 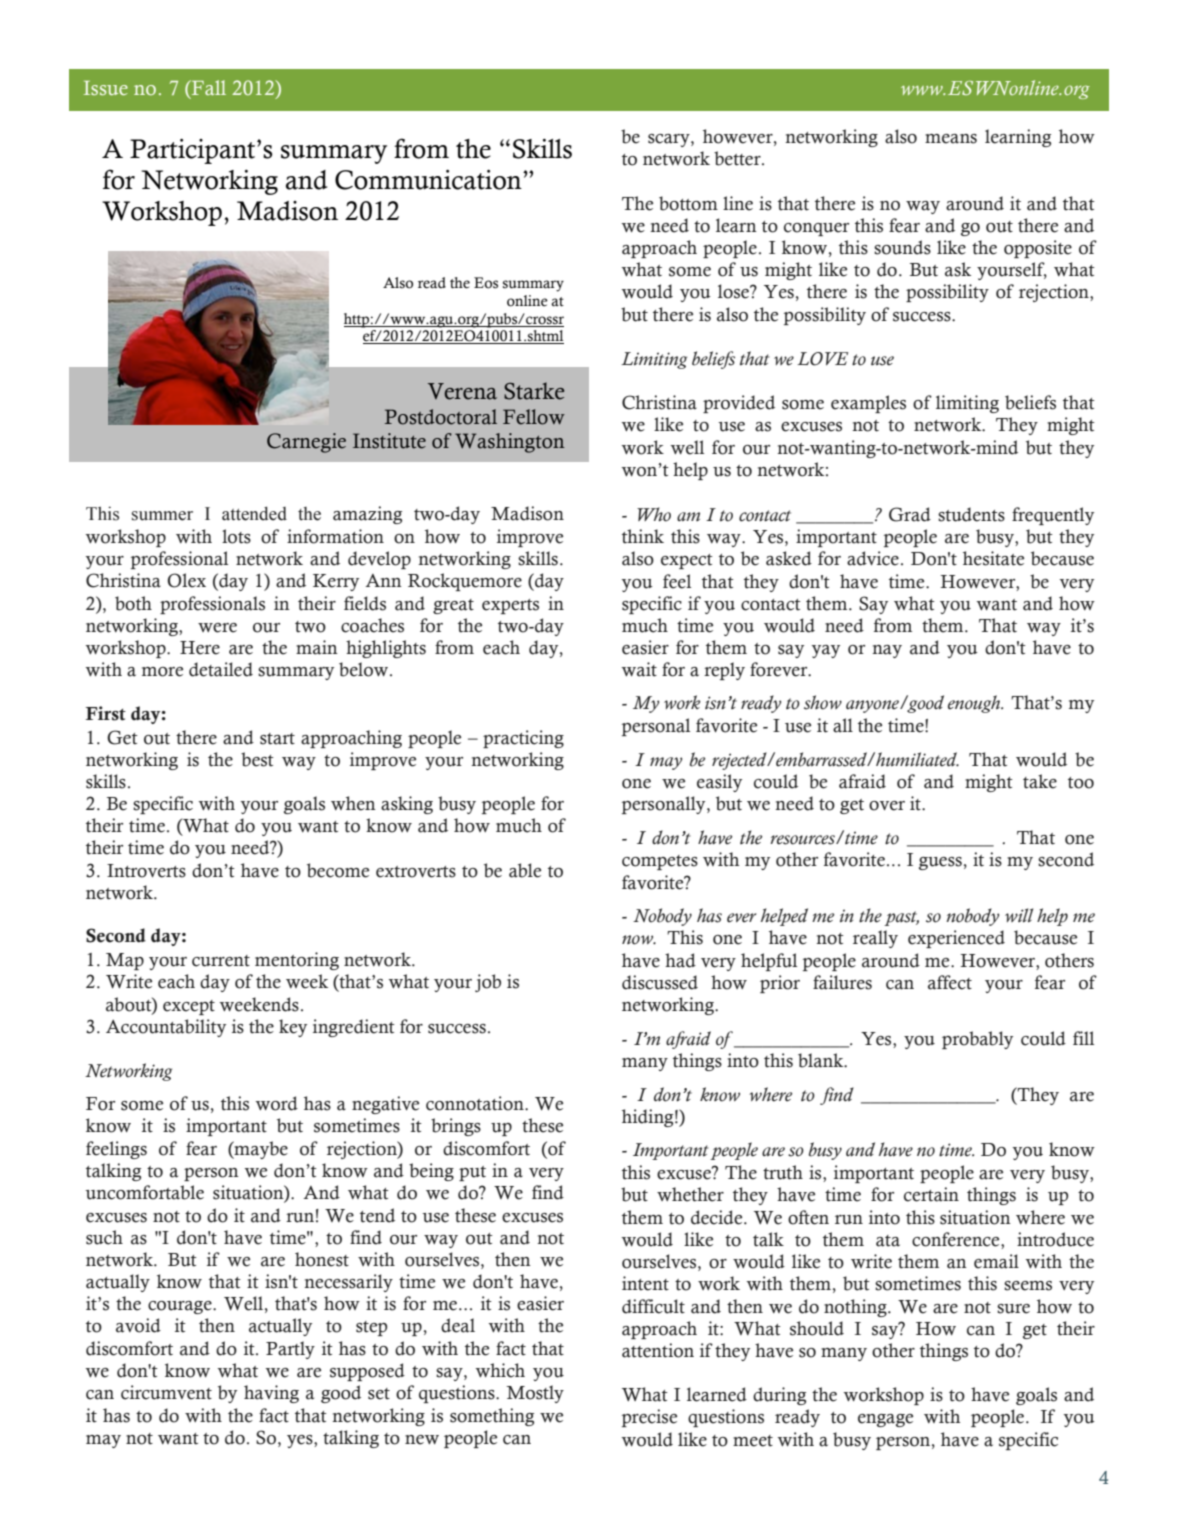 I want to click on best, so click(x=257, y=759).
